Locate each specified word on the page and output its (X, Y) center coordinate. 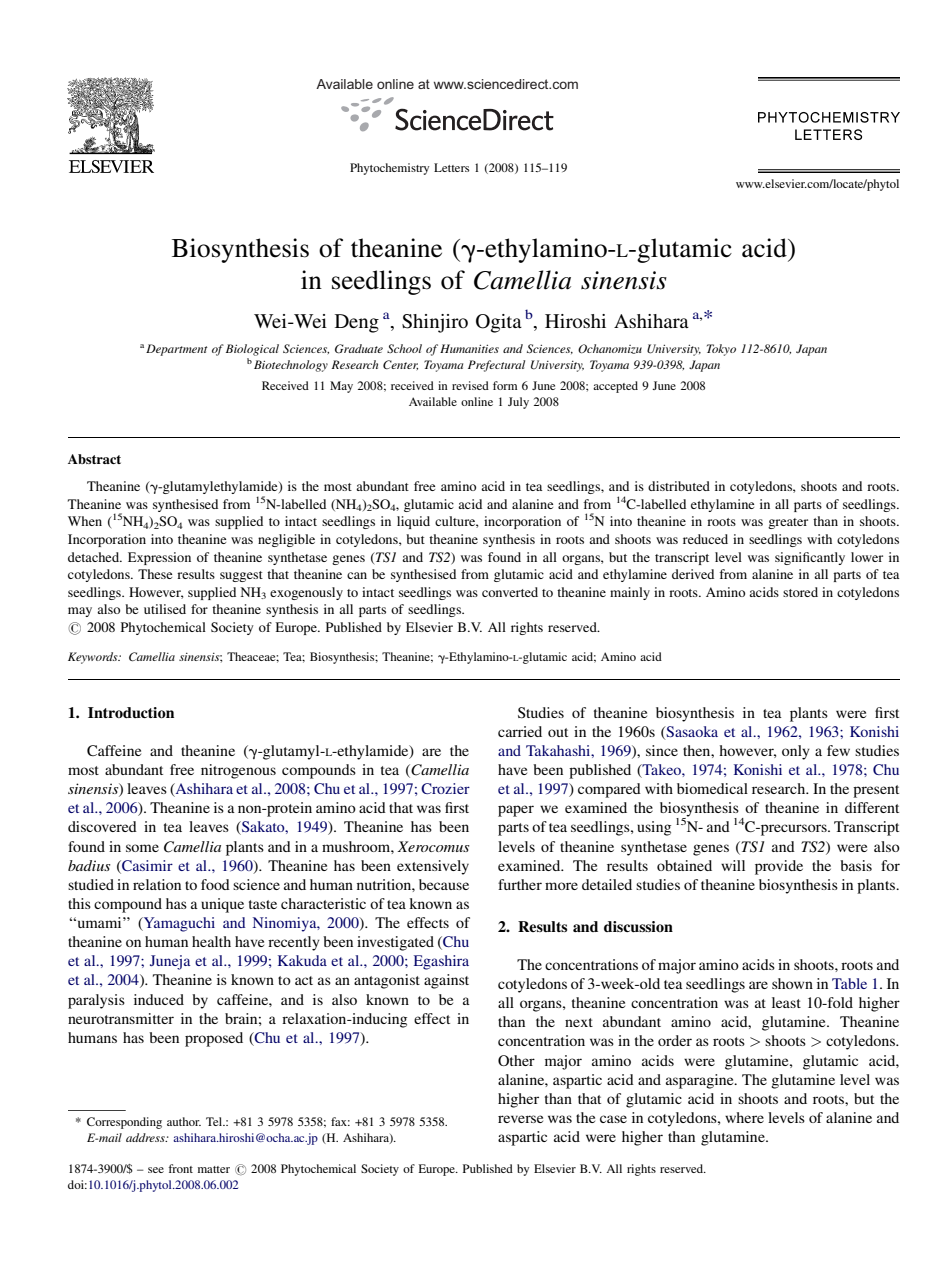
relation (157, 884)
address (146, 1137)
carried (520, 731)
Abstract (94, 459)
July (518, 403)
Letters (451, 167)
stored (800, 592)
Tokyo (721, 350)
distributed (679, 486)
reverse (520, 1119)
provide (779, 867)
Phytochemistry (389, 169)
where (744, 1117)
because (444, 884)
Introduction (131, 712)
